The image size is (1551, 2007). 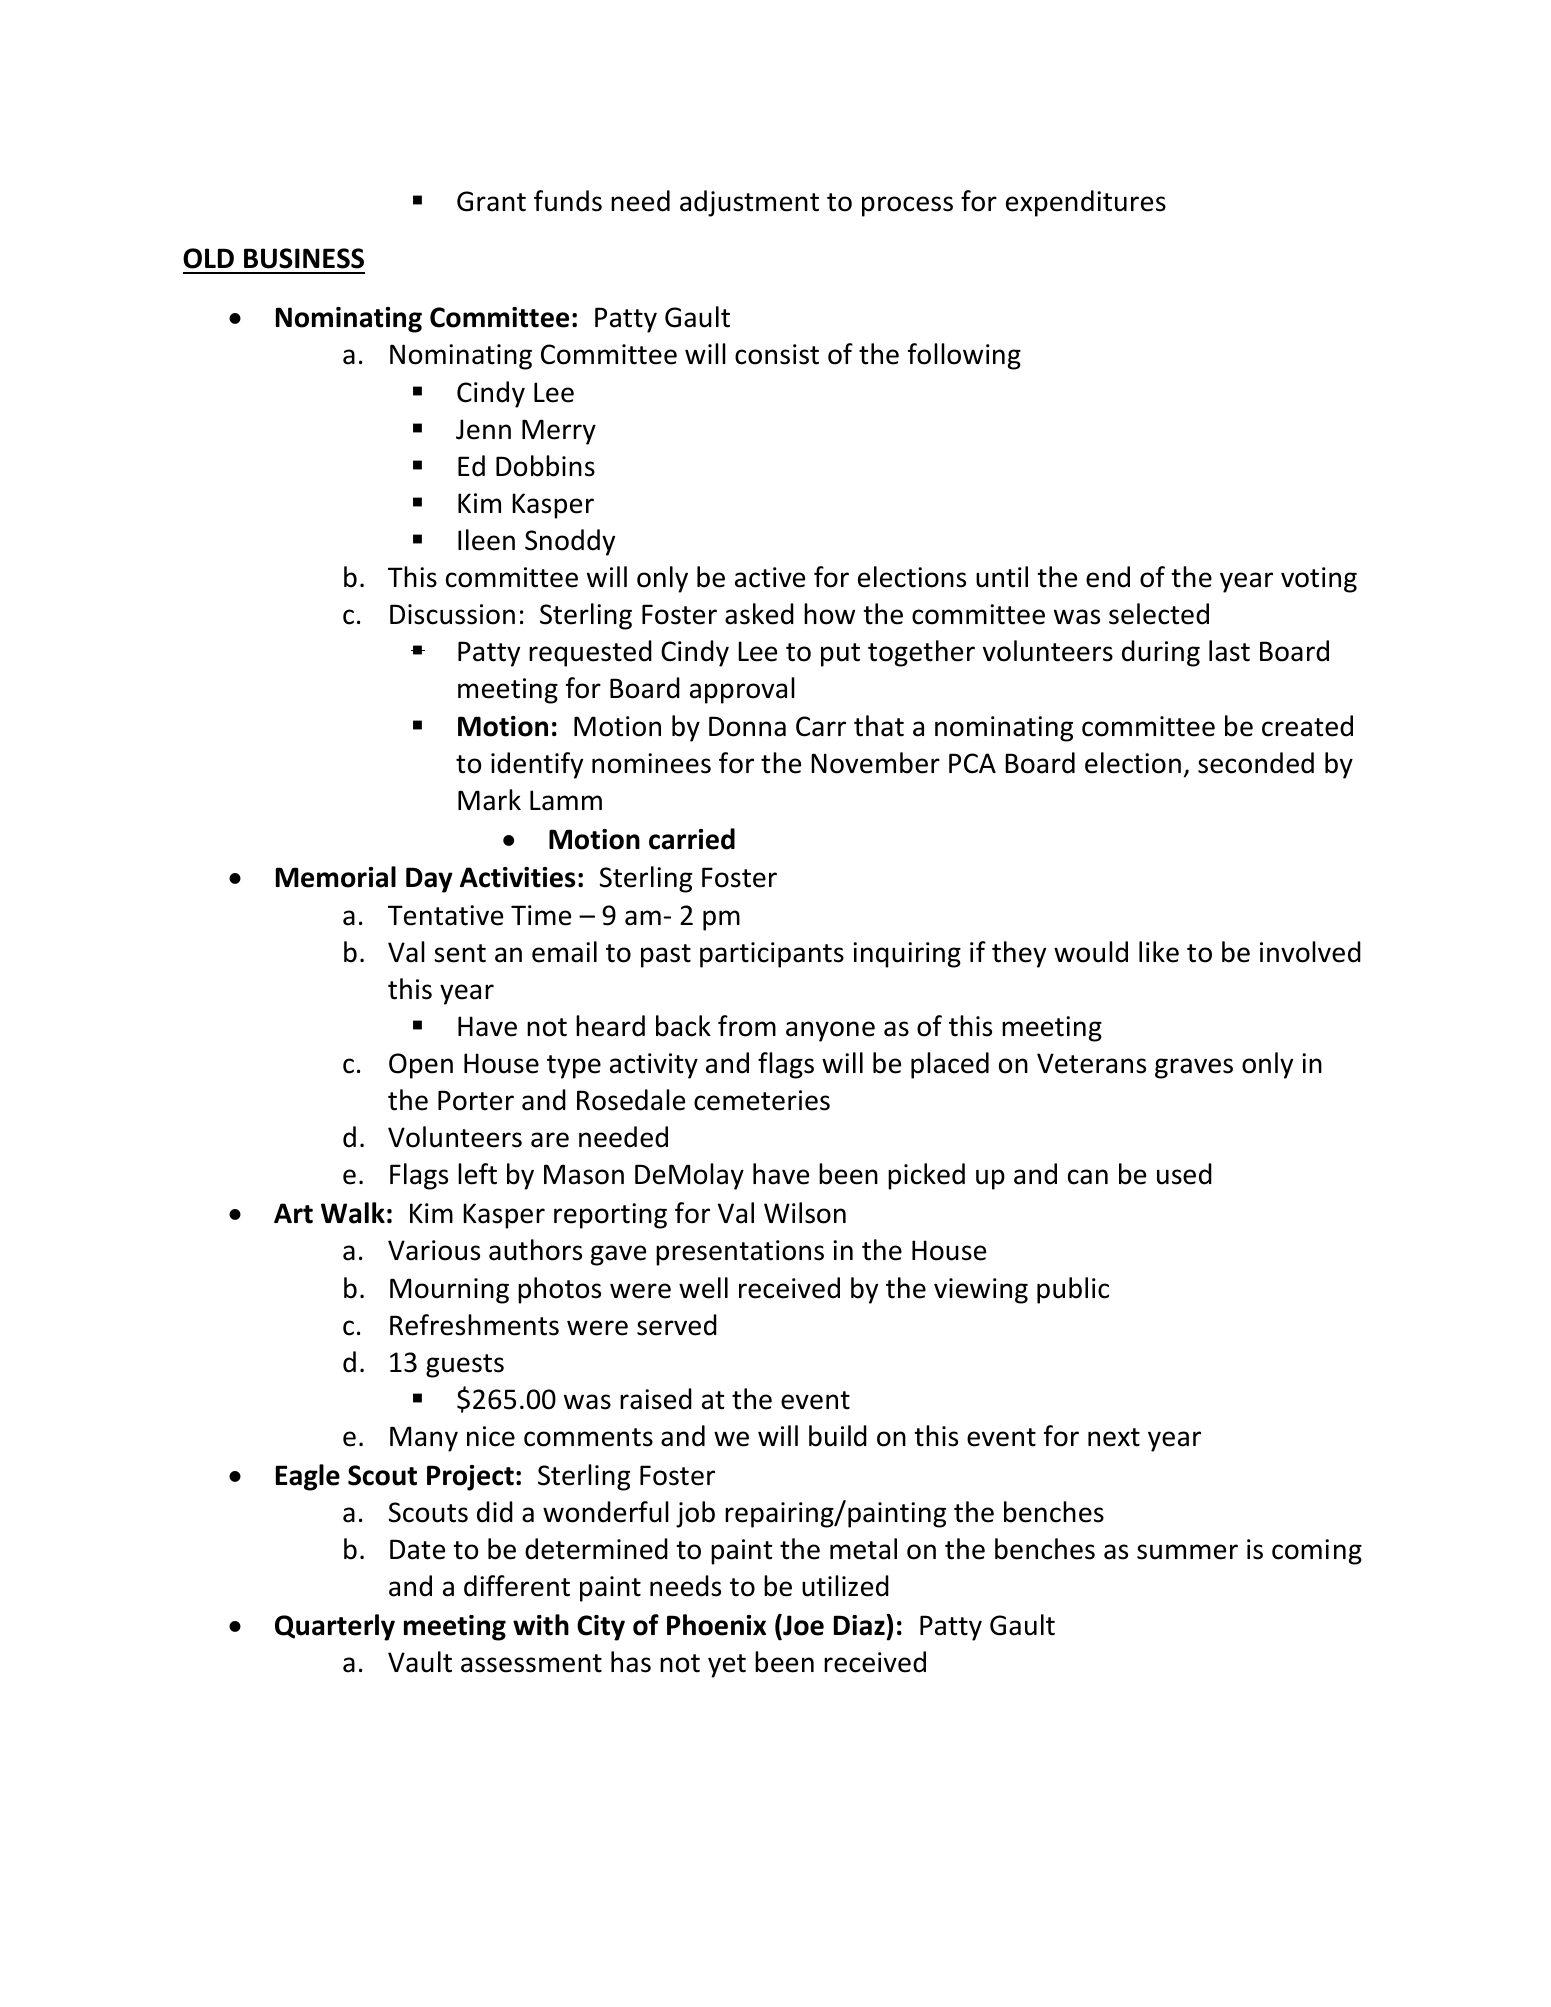 What do you see at coordinates (445, 915) in the screenshot?
I see `Tentative` at bounding box center [445, 915].
